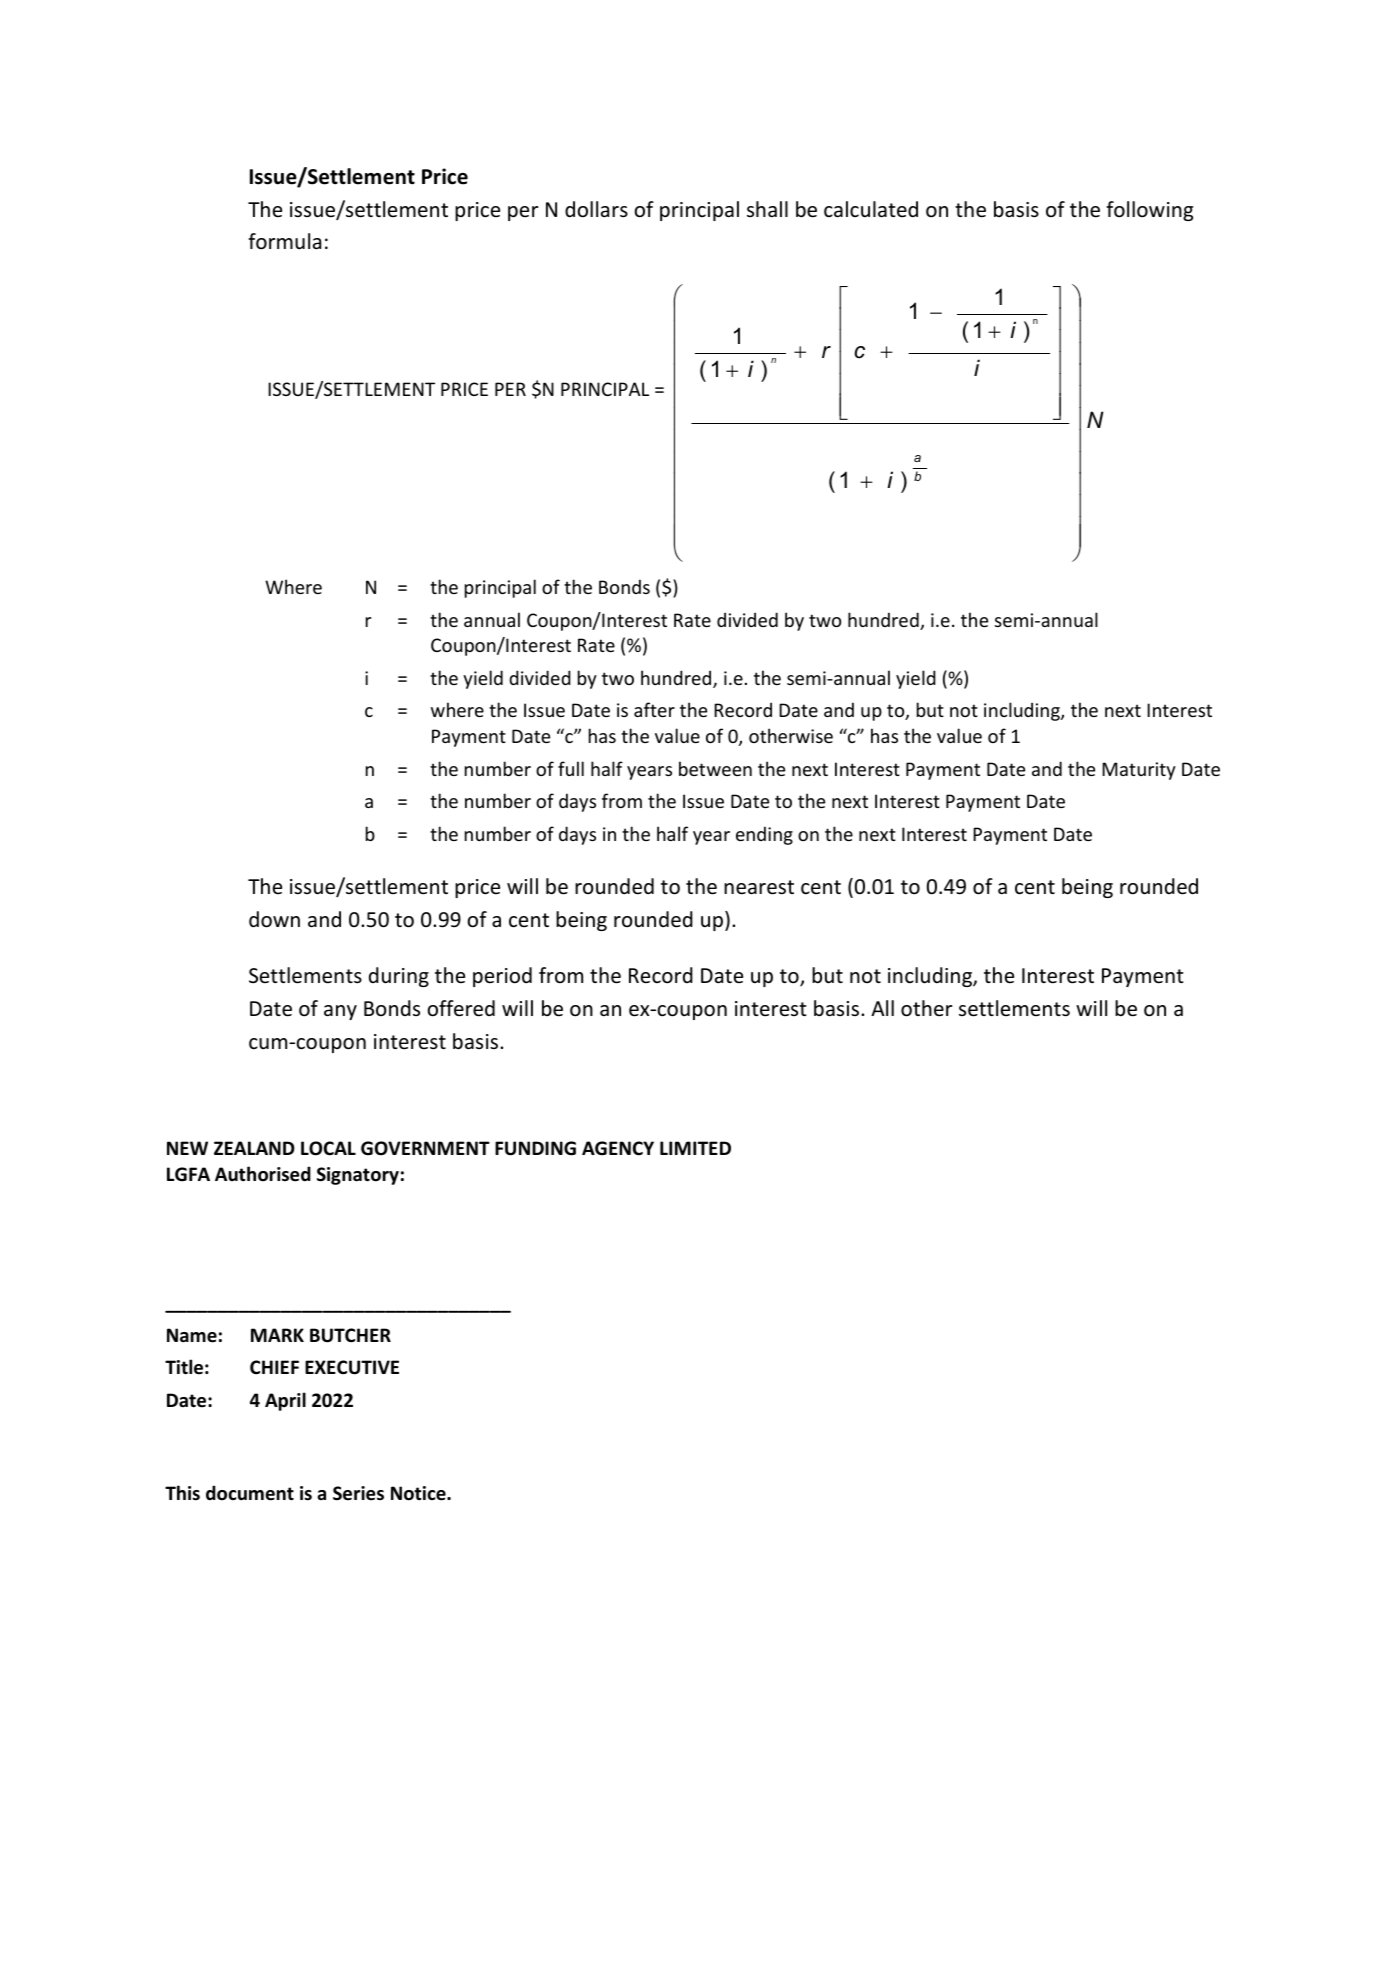 Image resolution: width=1390 pixels, height=1966 pixels. Describe the element at coordinates (1149, 211) in the image. I see `following` at that location.
